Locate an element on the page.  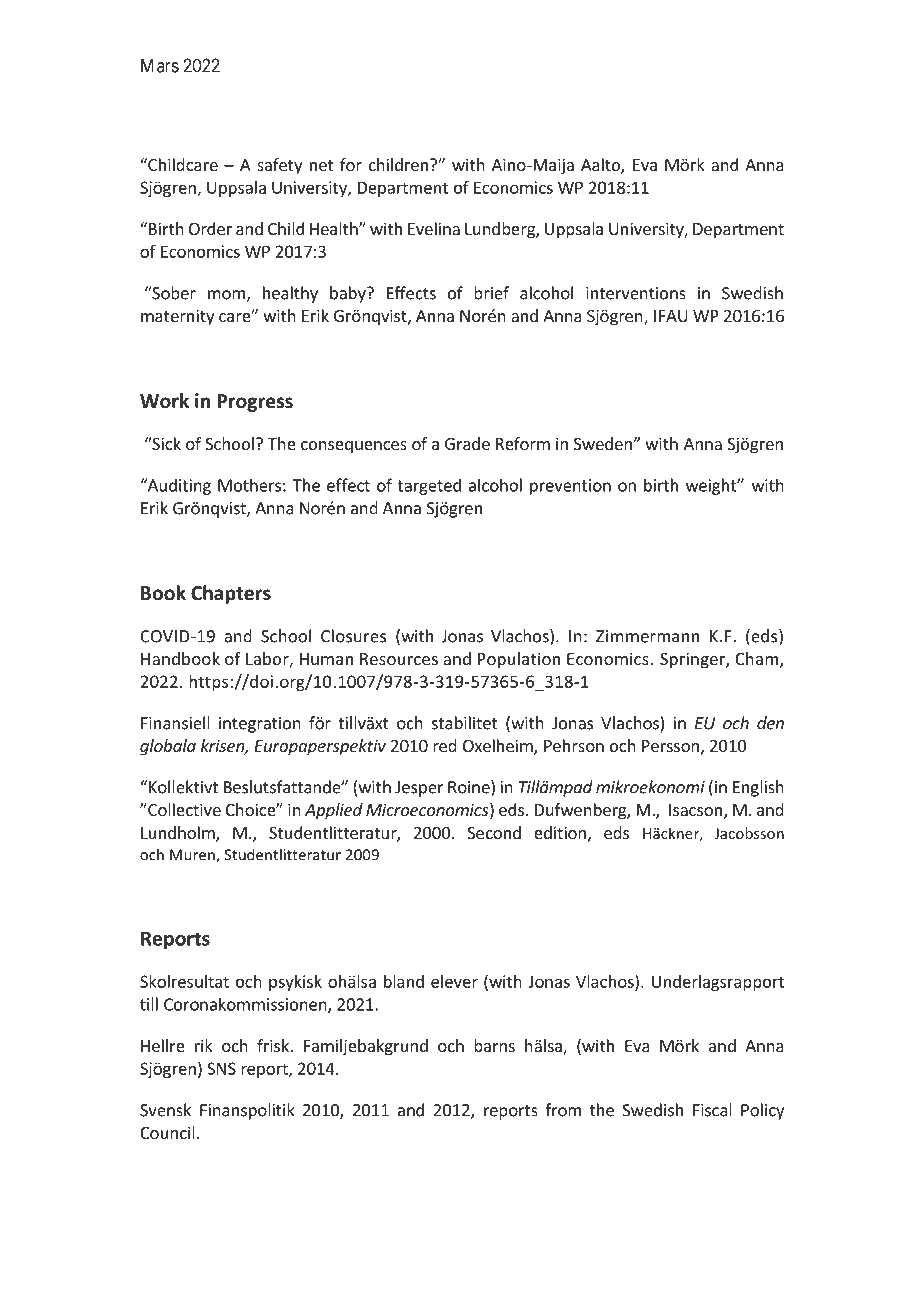
Second is located at coordinates (494, 832).
